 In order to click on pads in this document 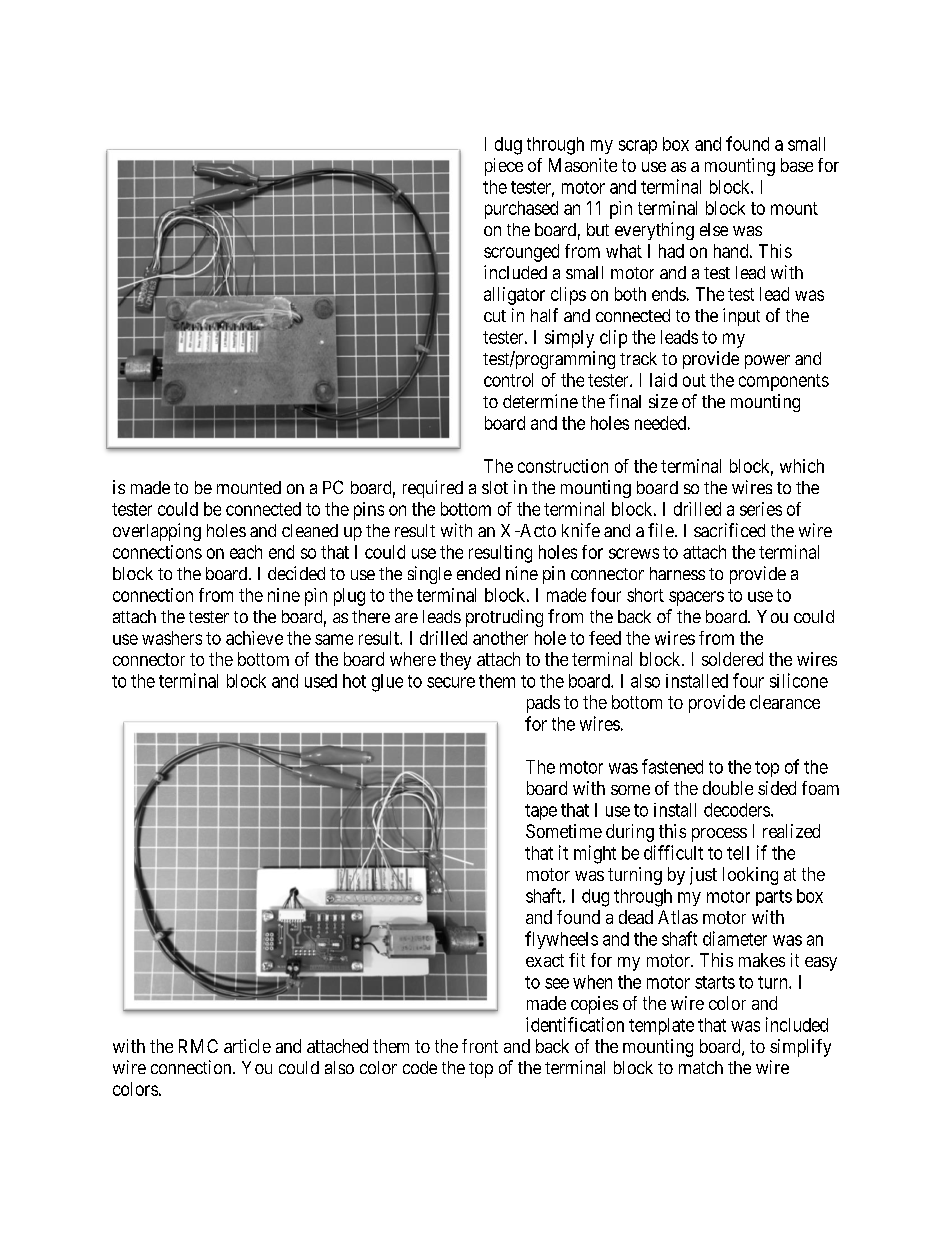, I will do `click(543, 704)`.
